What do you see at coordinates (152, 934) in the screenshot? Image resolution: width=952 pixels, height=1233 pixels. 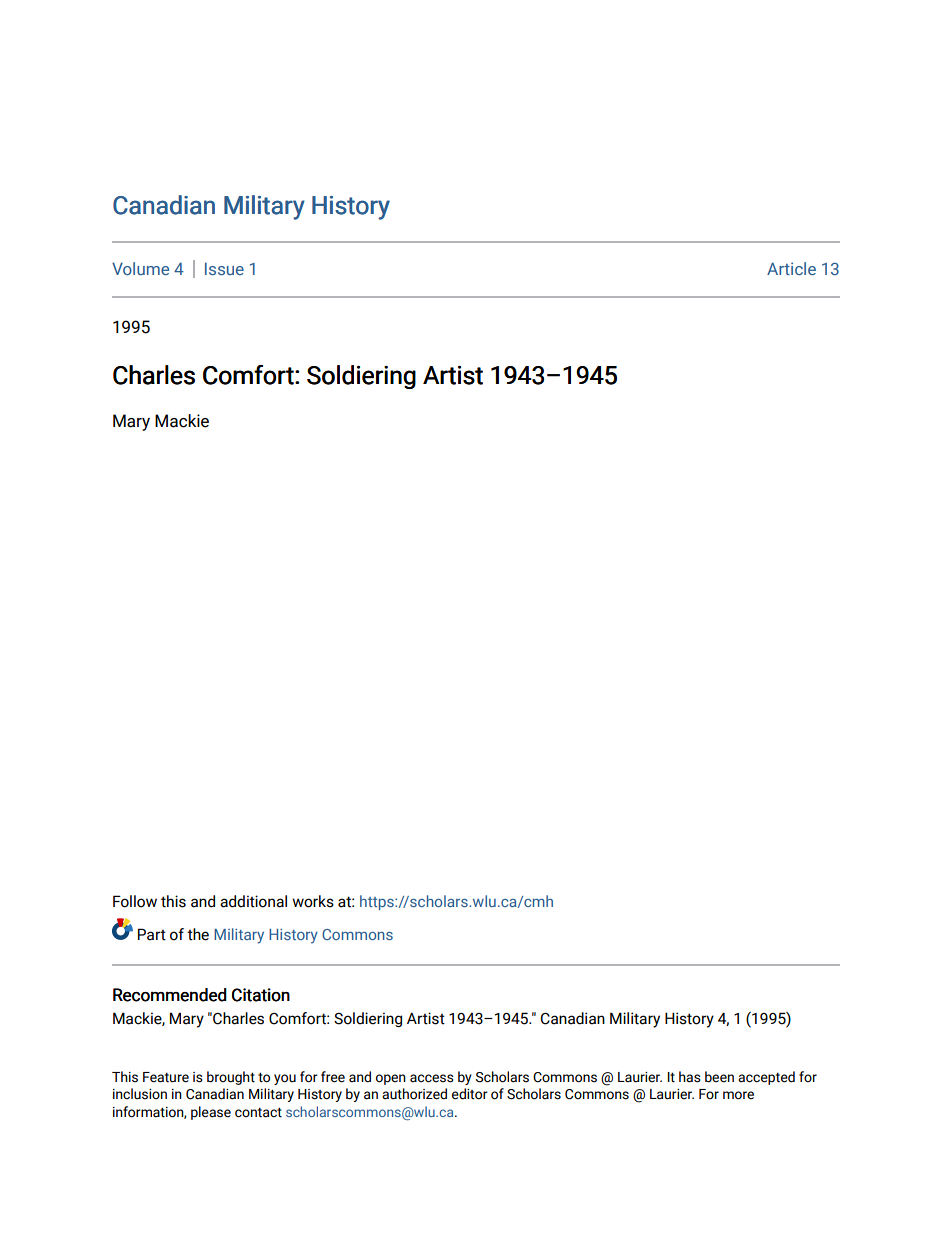 I see `Part` at bounding box center [152, 934].
